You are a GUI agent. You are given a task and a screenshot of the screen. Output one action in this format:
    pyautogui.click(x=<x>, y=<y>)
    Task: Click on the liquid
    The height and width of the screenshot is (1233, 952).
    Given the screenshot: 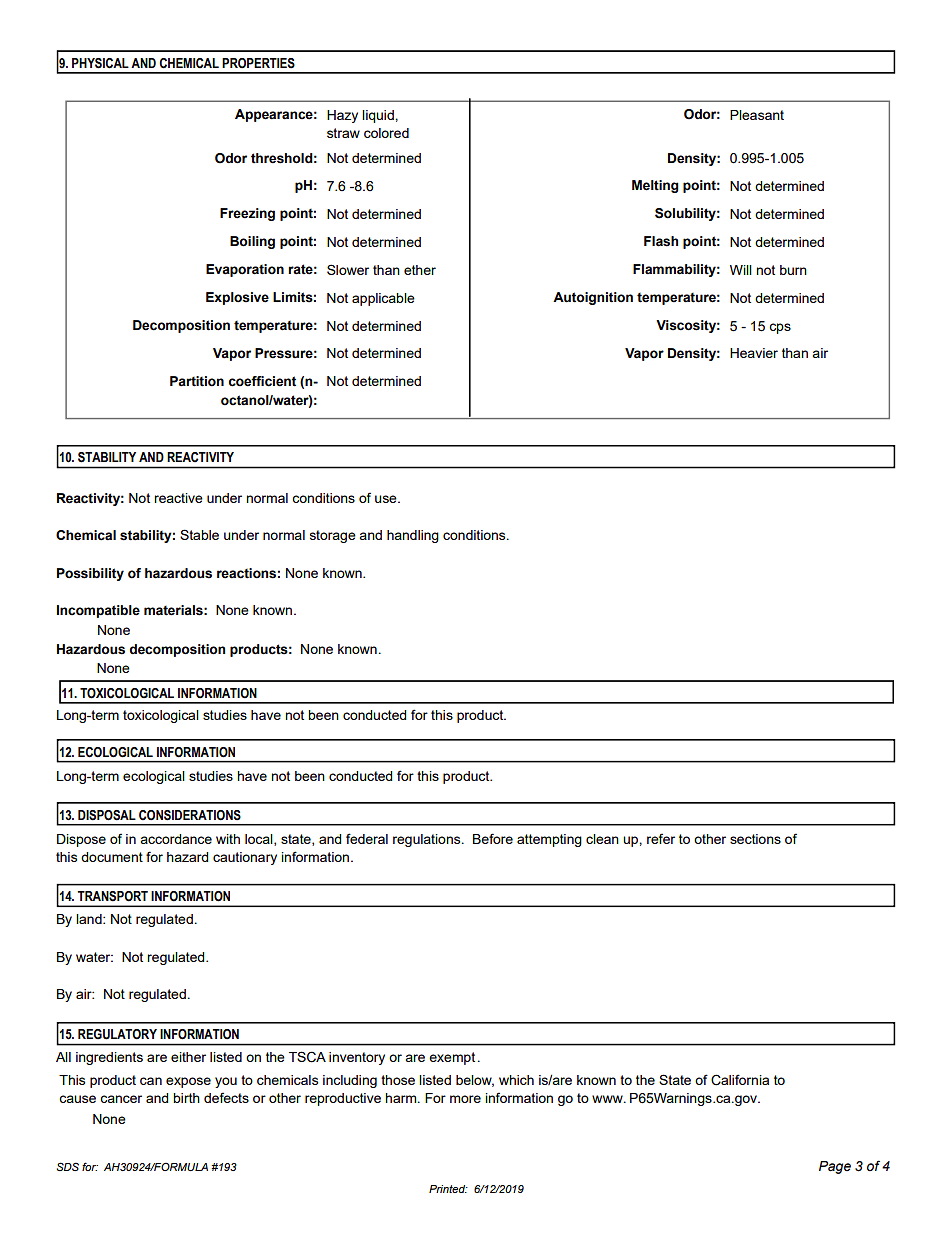 What is the action you would take?
    pyautogui.click(x=379, y=116)
